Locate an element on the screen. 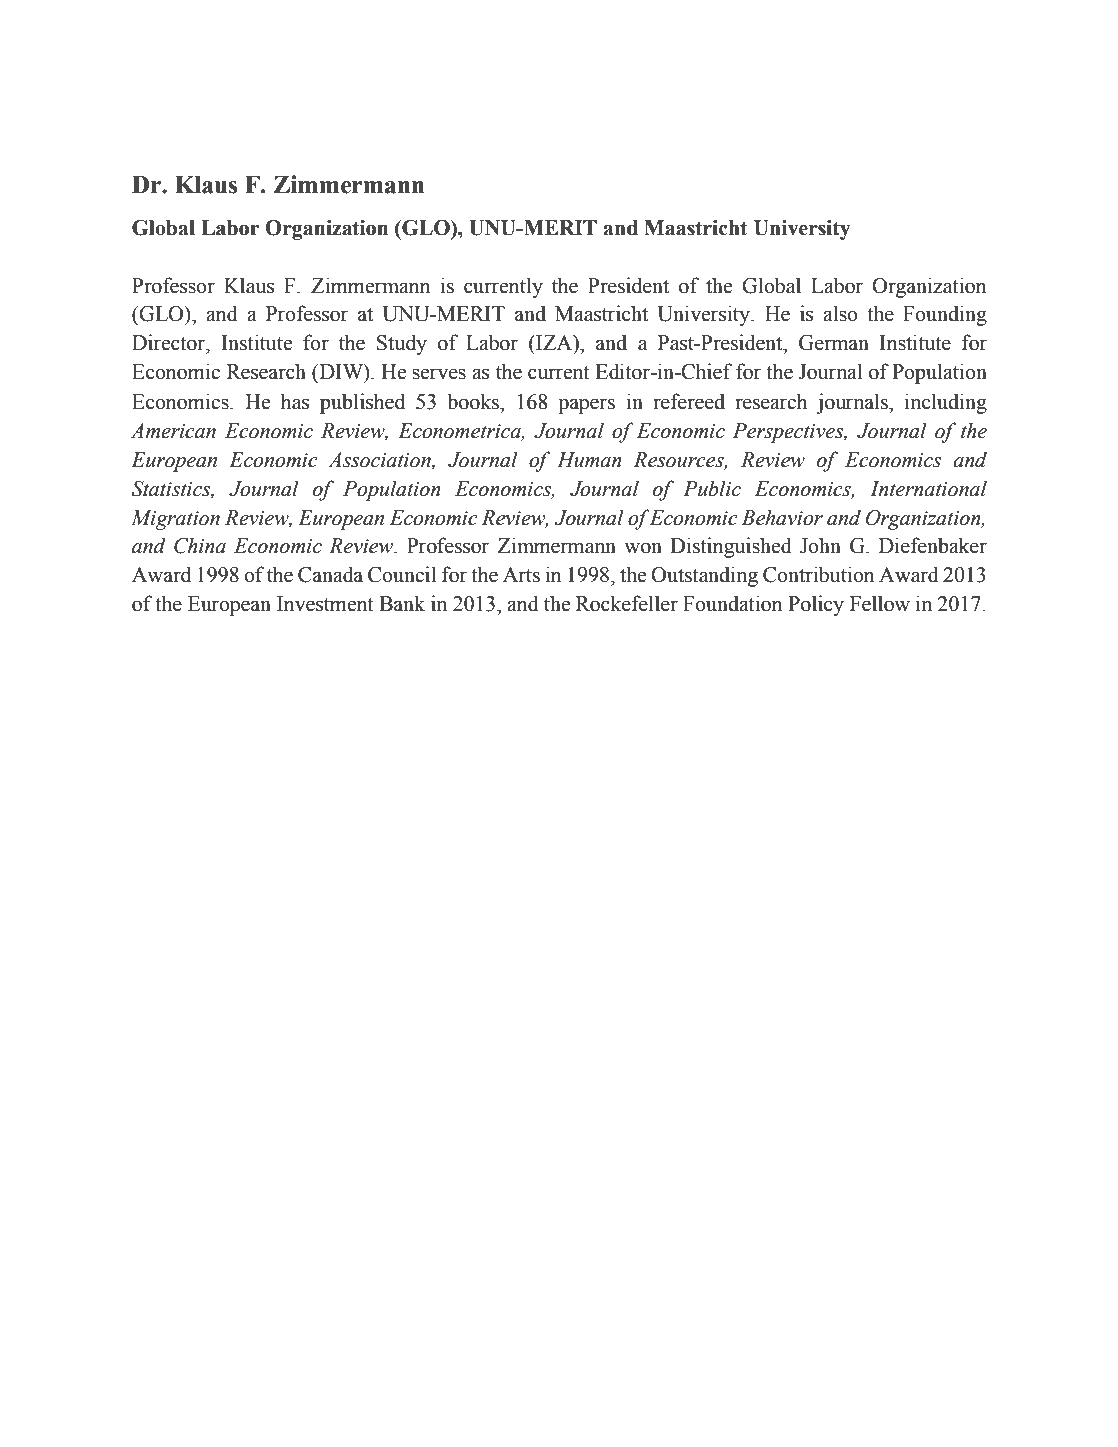 The width and height of the screenshot is (1118, 1447). Study is located at coordinates (402, 344).
